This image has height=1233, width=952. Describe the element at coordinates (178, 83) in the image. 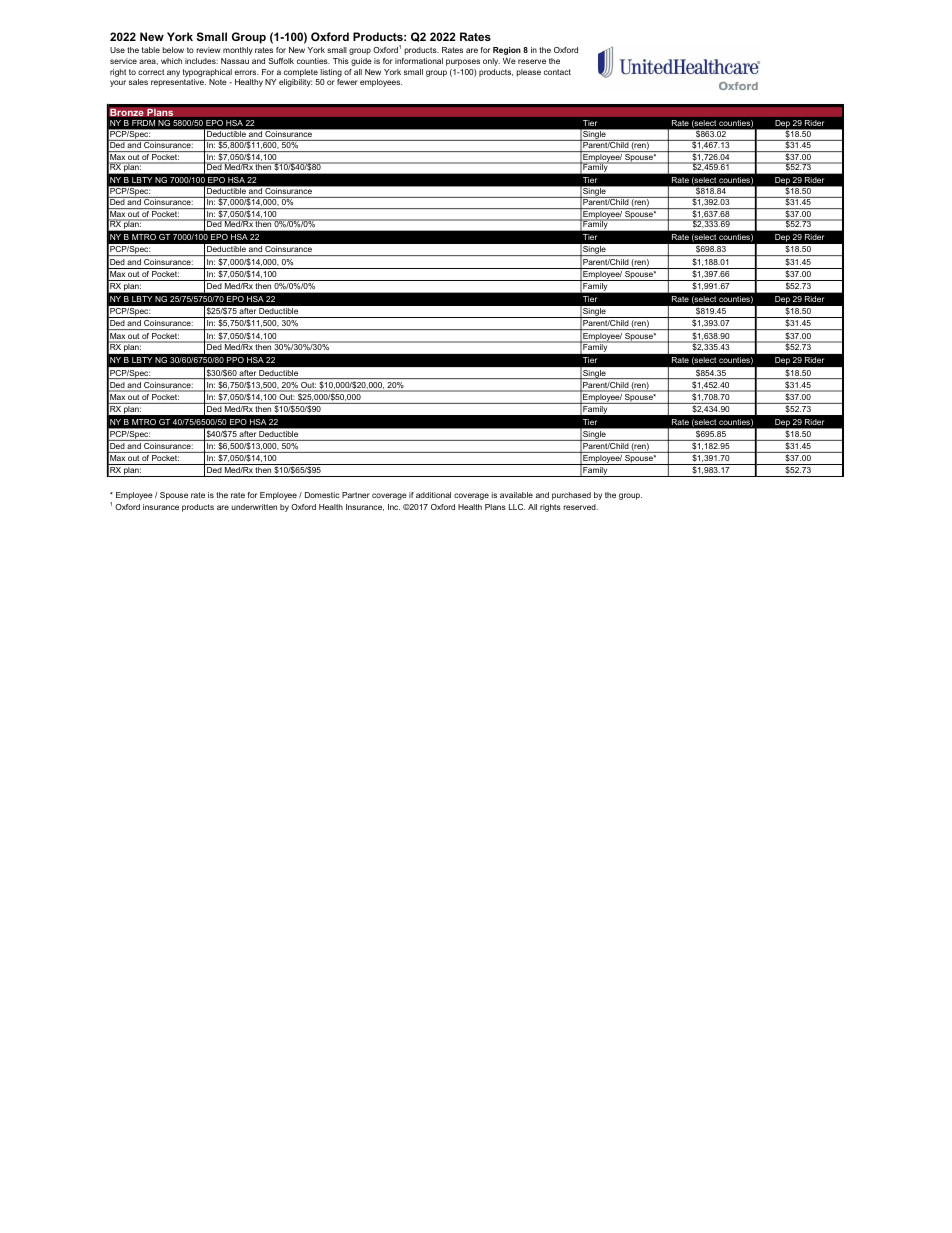

I see `representative` at that location.
